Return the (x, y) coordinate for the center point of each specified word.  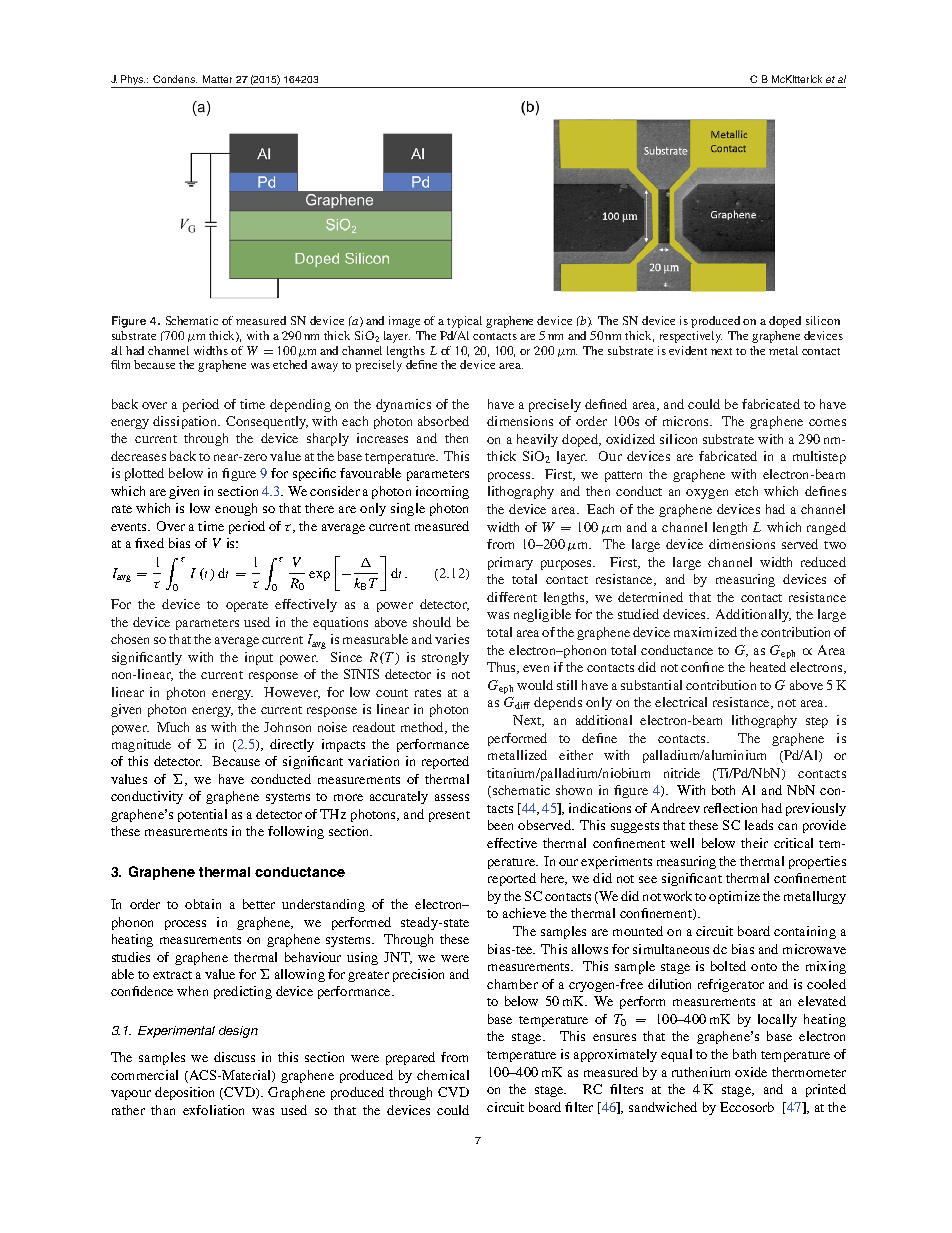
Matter (217, 79)
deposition (184, 1093)
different (512, 597)
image (404, 322)
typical (464, 322)
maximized (705, 632)
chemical (443, 1075)
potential (202, 815)
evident (688, 350)
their (754, 843)
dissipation (186, 422)
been (500, 825)
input (259, 658)
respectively (691, 337)
